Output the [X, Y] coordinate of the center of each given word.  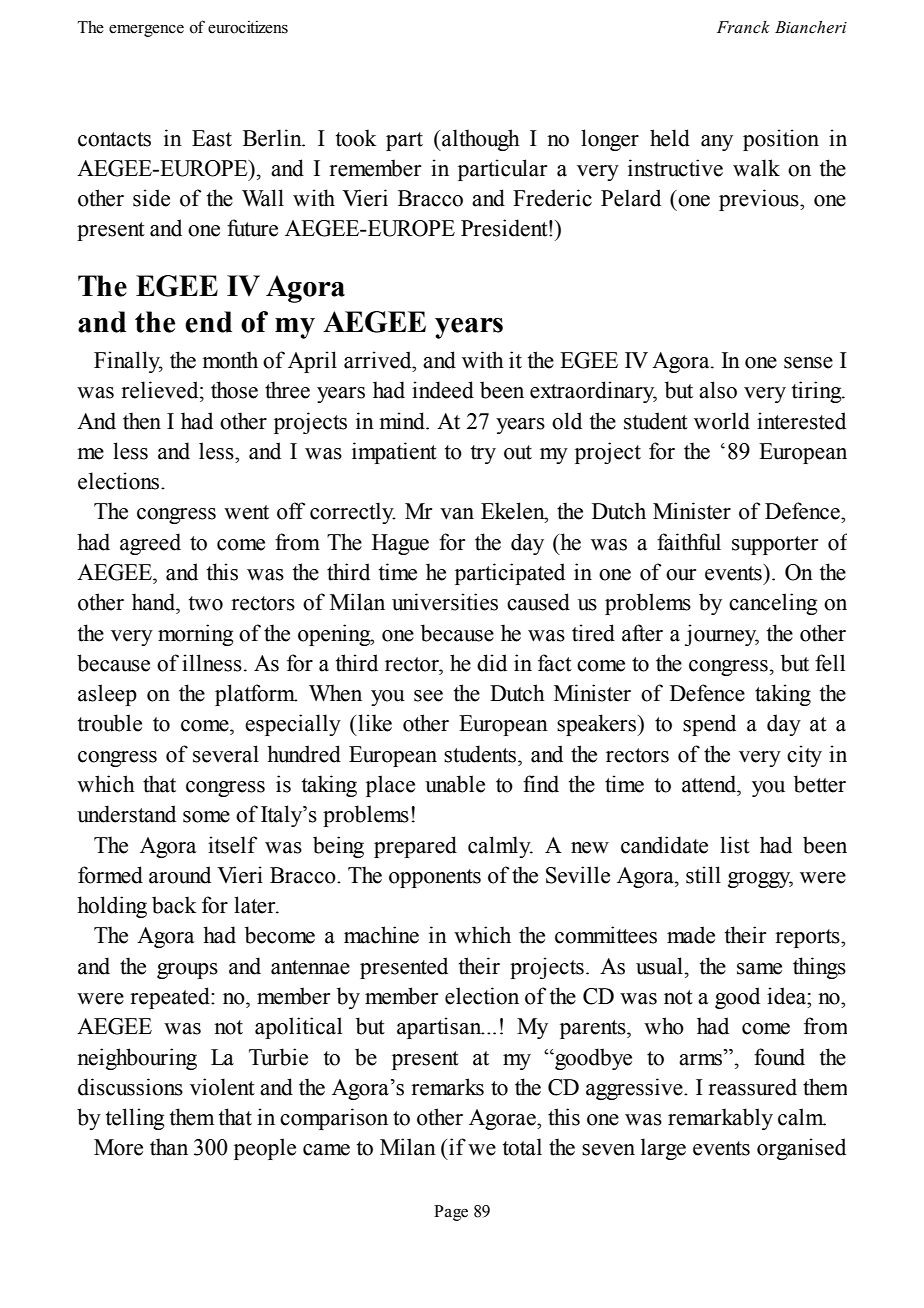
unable [455, 784]
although [480, 140]
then [142, 421]
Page [451, 1213]
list [735, 845]
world [722, 421]
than [169, 1147]
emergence [146, 31]
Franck [743, 27]
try [483, 454]
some [206, 817]
